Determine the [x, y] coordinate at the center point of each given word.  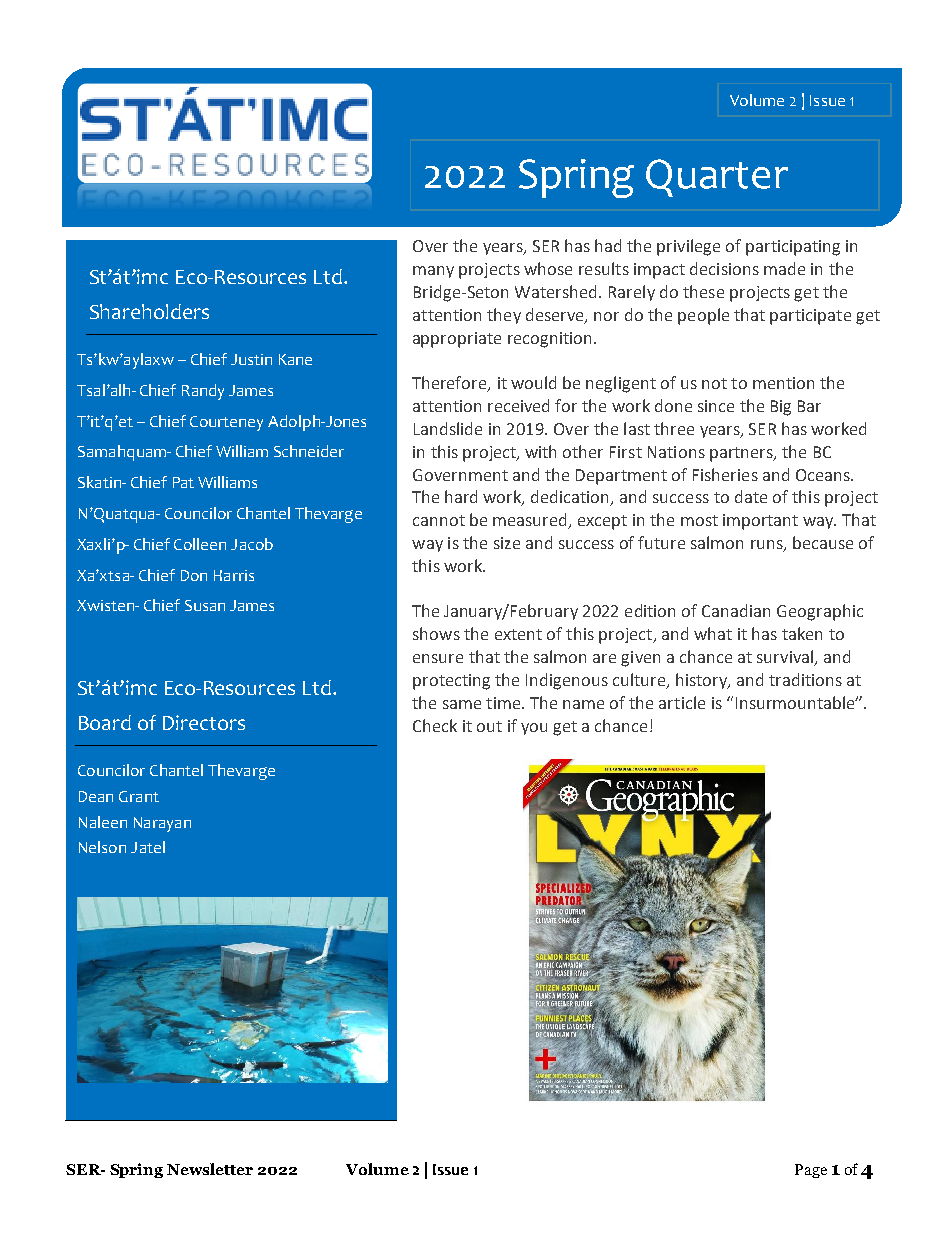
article [682, 702]
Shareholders [149, 311]
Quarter [717, 178]
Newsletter [210, 1169]
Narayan [162, 824]
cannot [439, 520]
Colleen [200, 544]
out [489, 726]
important [760, 522]
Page [811, 1171]
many [433, 272]
